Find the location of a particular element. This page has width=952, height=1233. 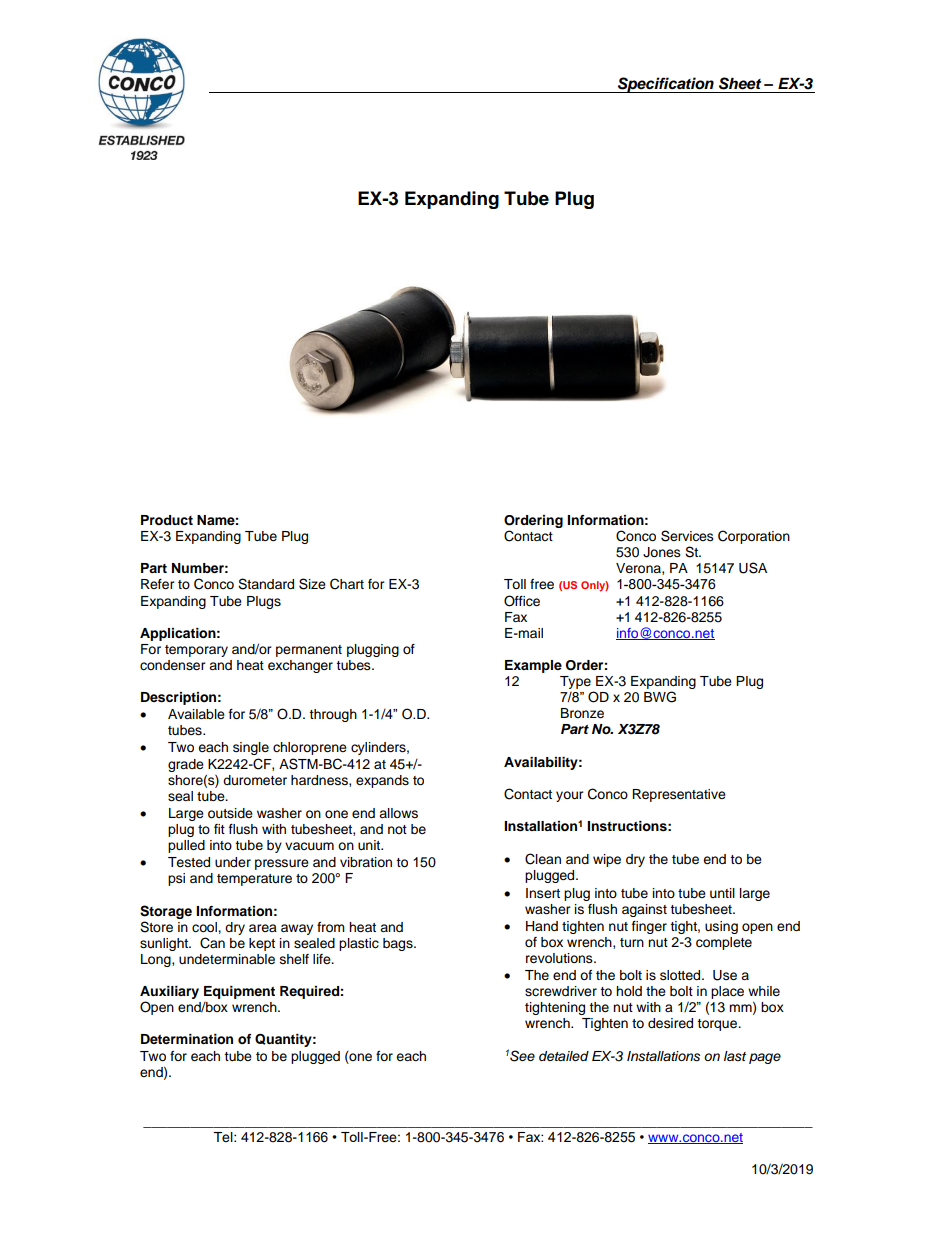

desired is located at coordinates (670, 1023).
